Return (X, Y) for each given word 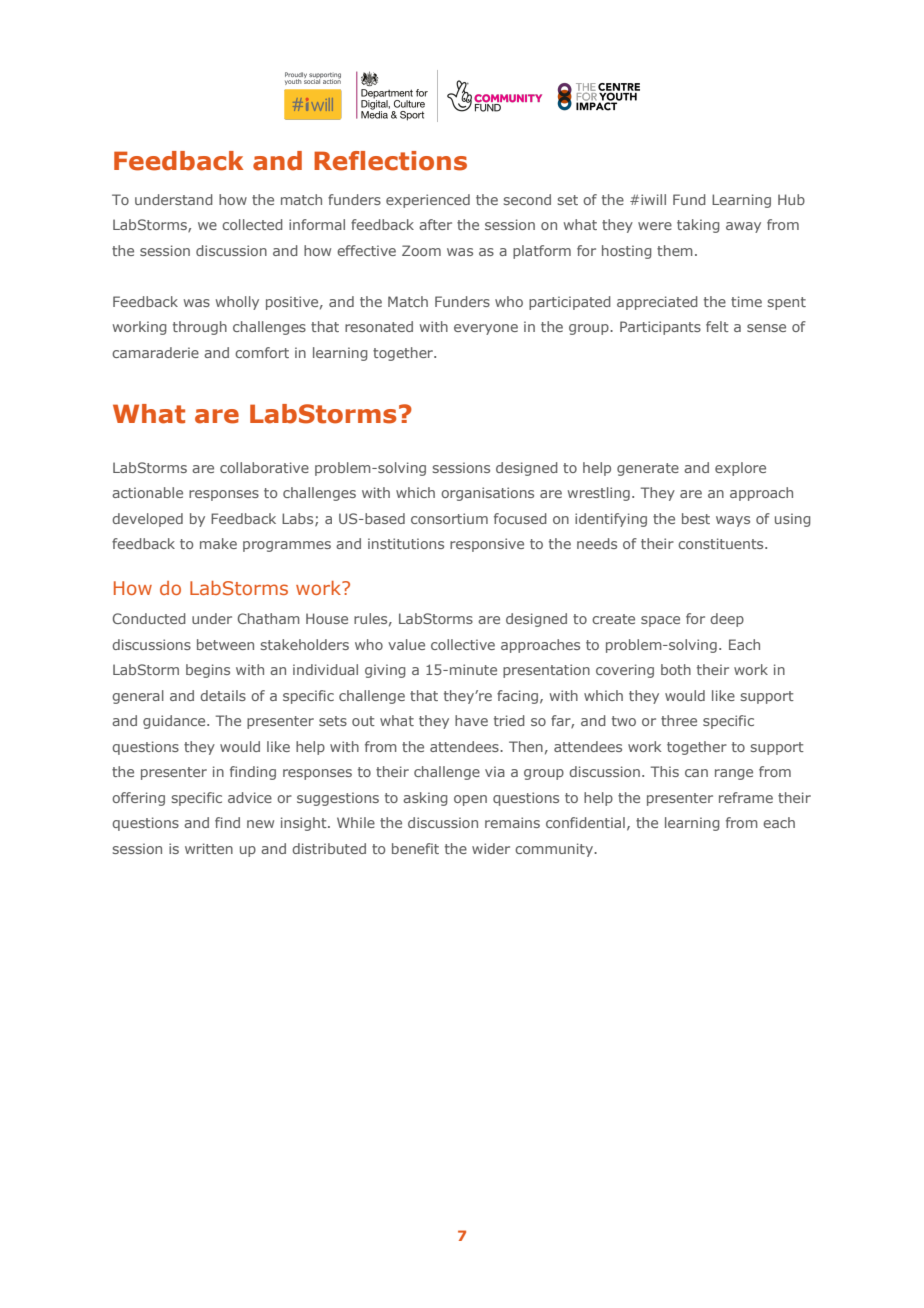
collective (463, 644)
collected (252, 224)
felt (717, 326)
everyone (486, 329)
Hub (791, 199)
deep (727, 620)
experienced (428, 201)
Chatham (269, 618)
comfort (262, 352)
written (209, 848)
